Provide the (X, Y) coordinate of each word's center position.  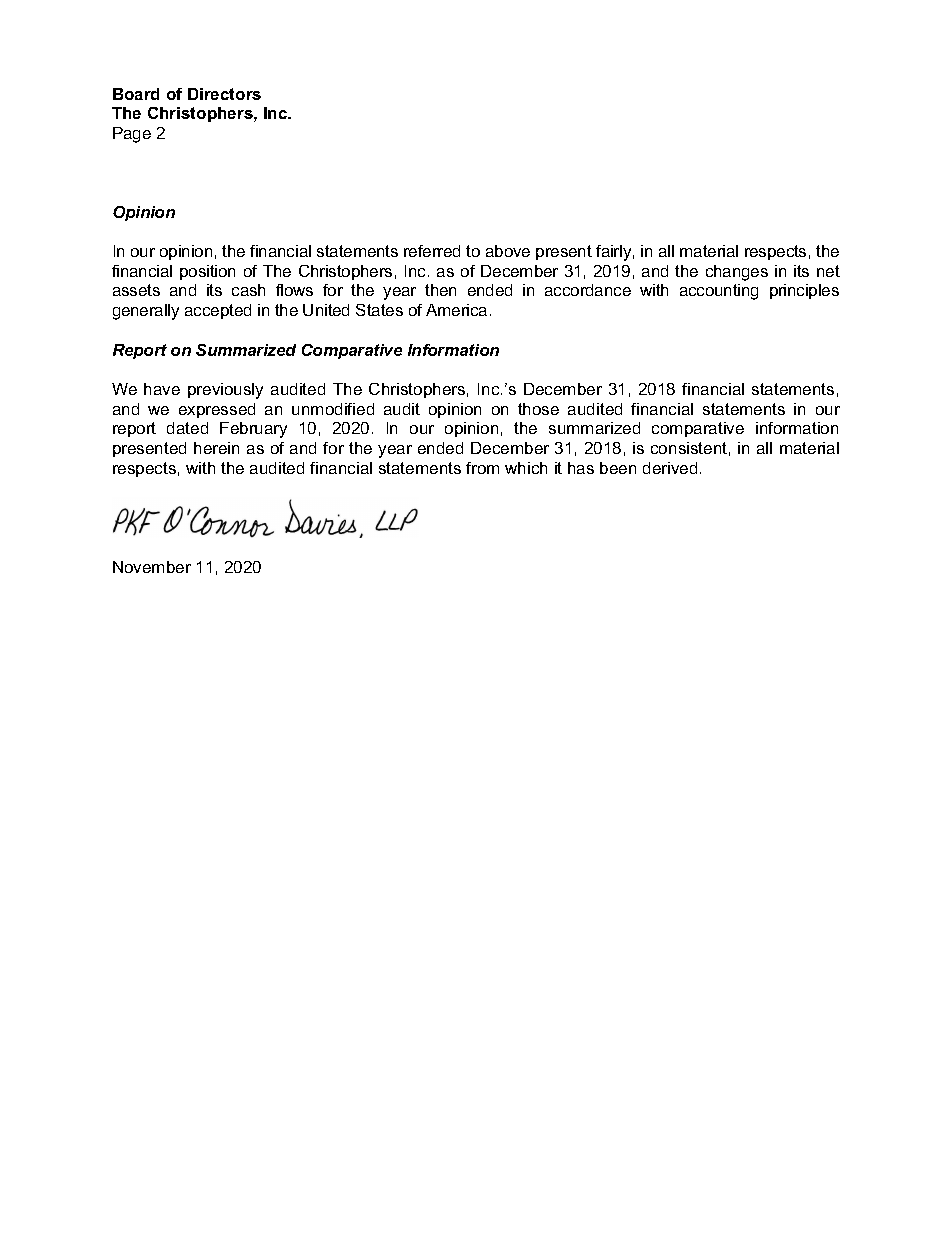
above (508, 251)
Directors (224, 94)
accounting (719, 292)
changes (737, 273)
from (482, 468)
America (456, 310)
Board (136, 94)
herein (216, 448)
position (207, 272)
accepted (218, 311)
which (526, 468)
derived (670, 468)
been (618, 468)
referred (432, 251)
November (152, 567)
